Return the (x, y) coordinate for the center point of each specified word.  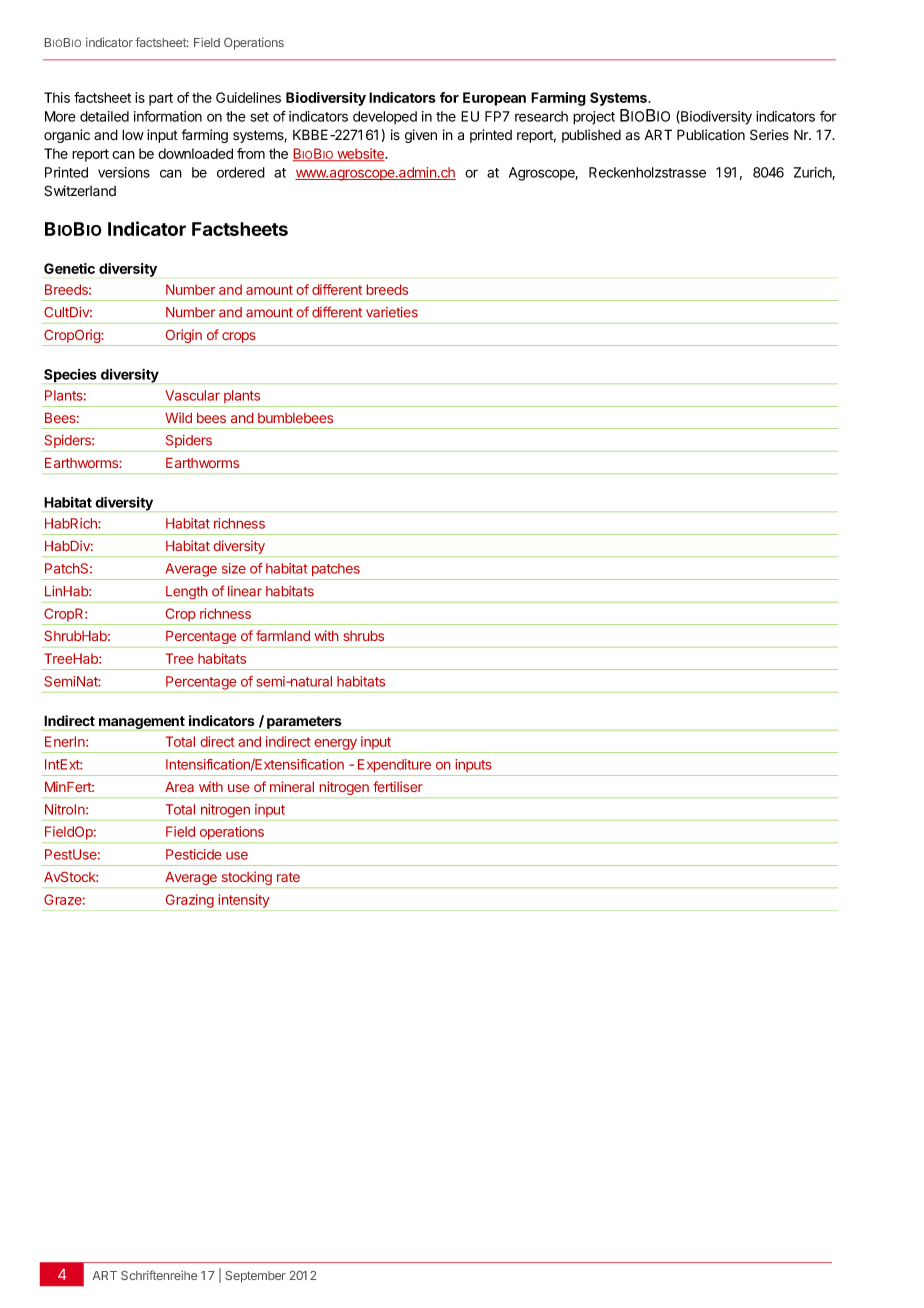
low (133, 134)
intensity (244, 901)
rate (288, 877)
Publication (711, 135)
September (255, 1277)
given (421, 136)
